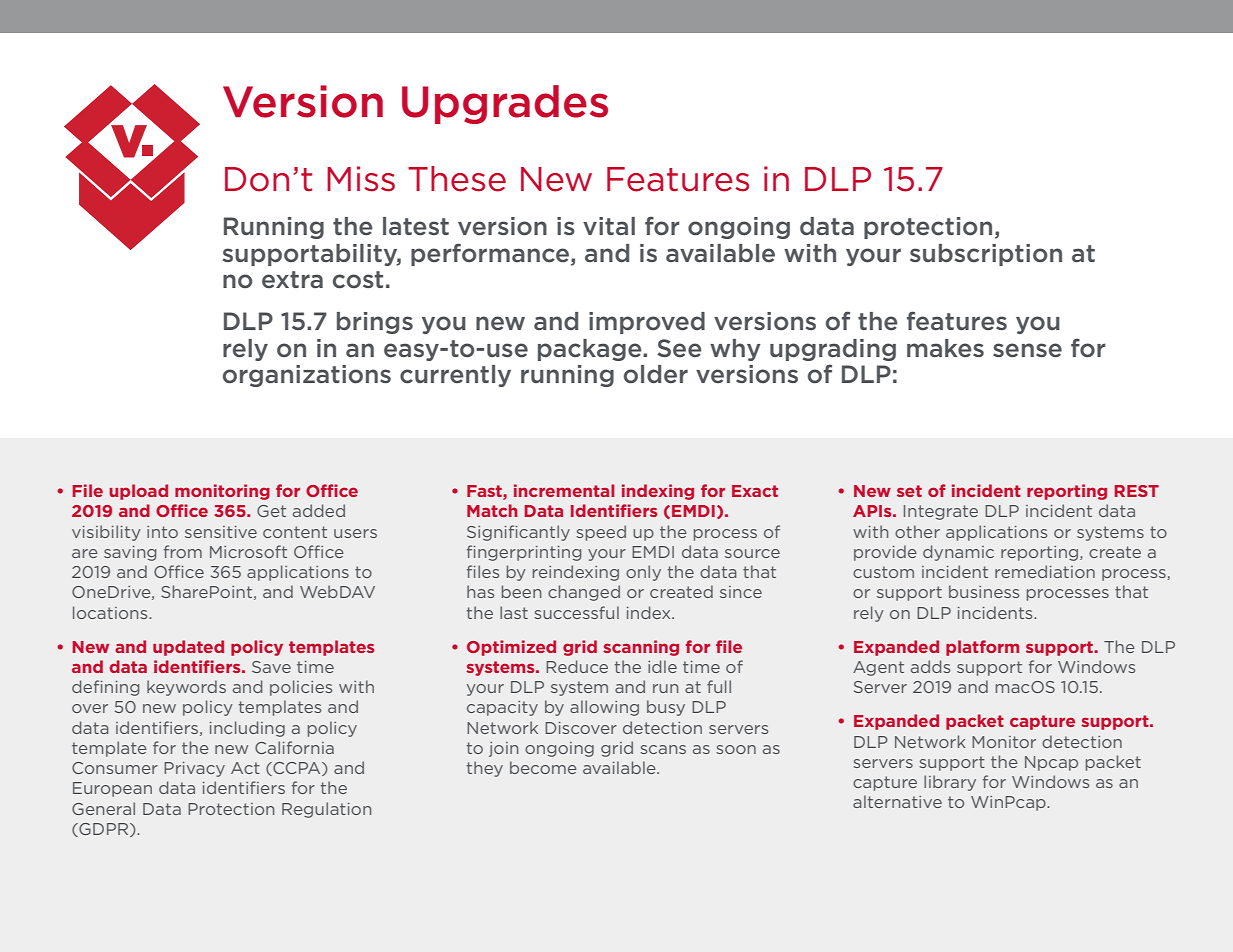 The height and width of the screenshot is (952, 1233). What do you see at coordinates (307, 376) in the screenshot?
I see `organizations` at bounding box center [307, 376].
